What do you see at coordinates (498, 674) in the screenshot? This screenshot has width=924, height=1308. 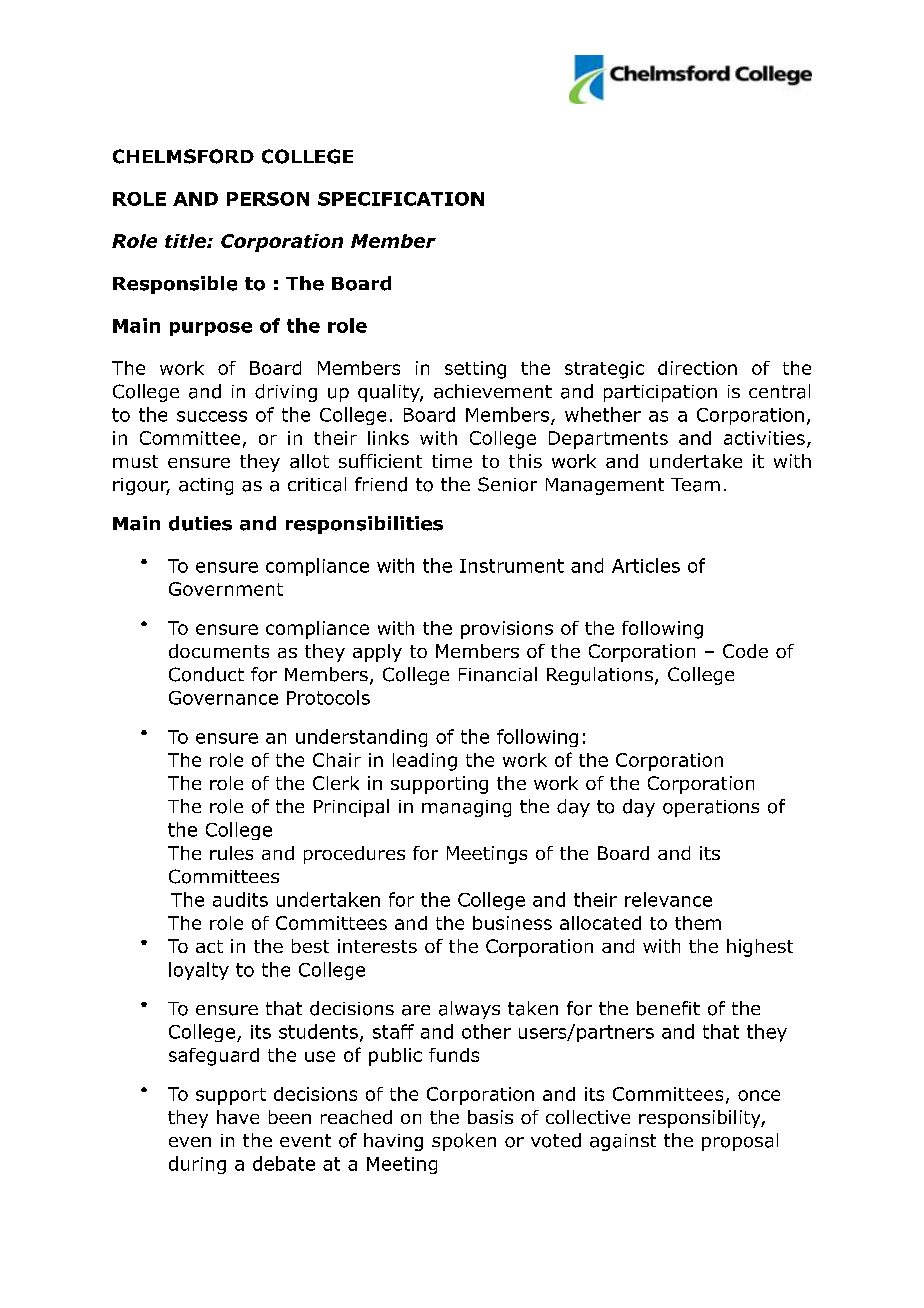 I see `Financial` at bounding box center [498, 674].
